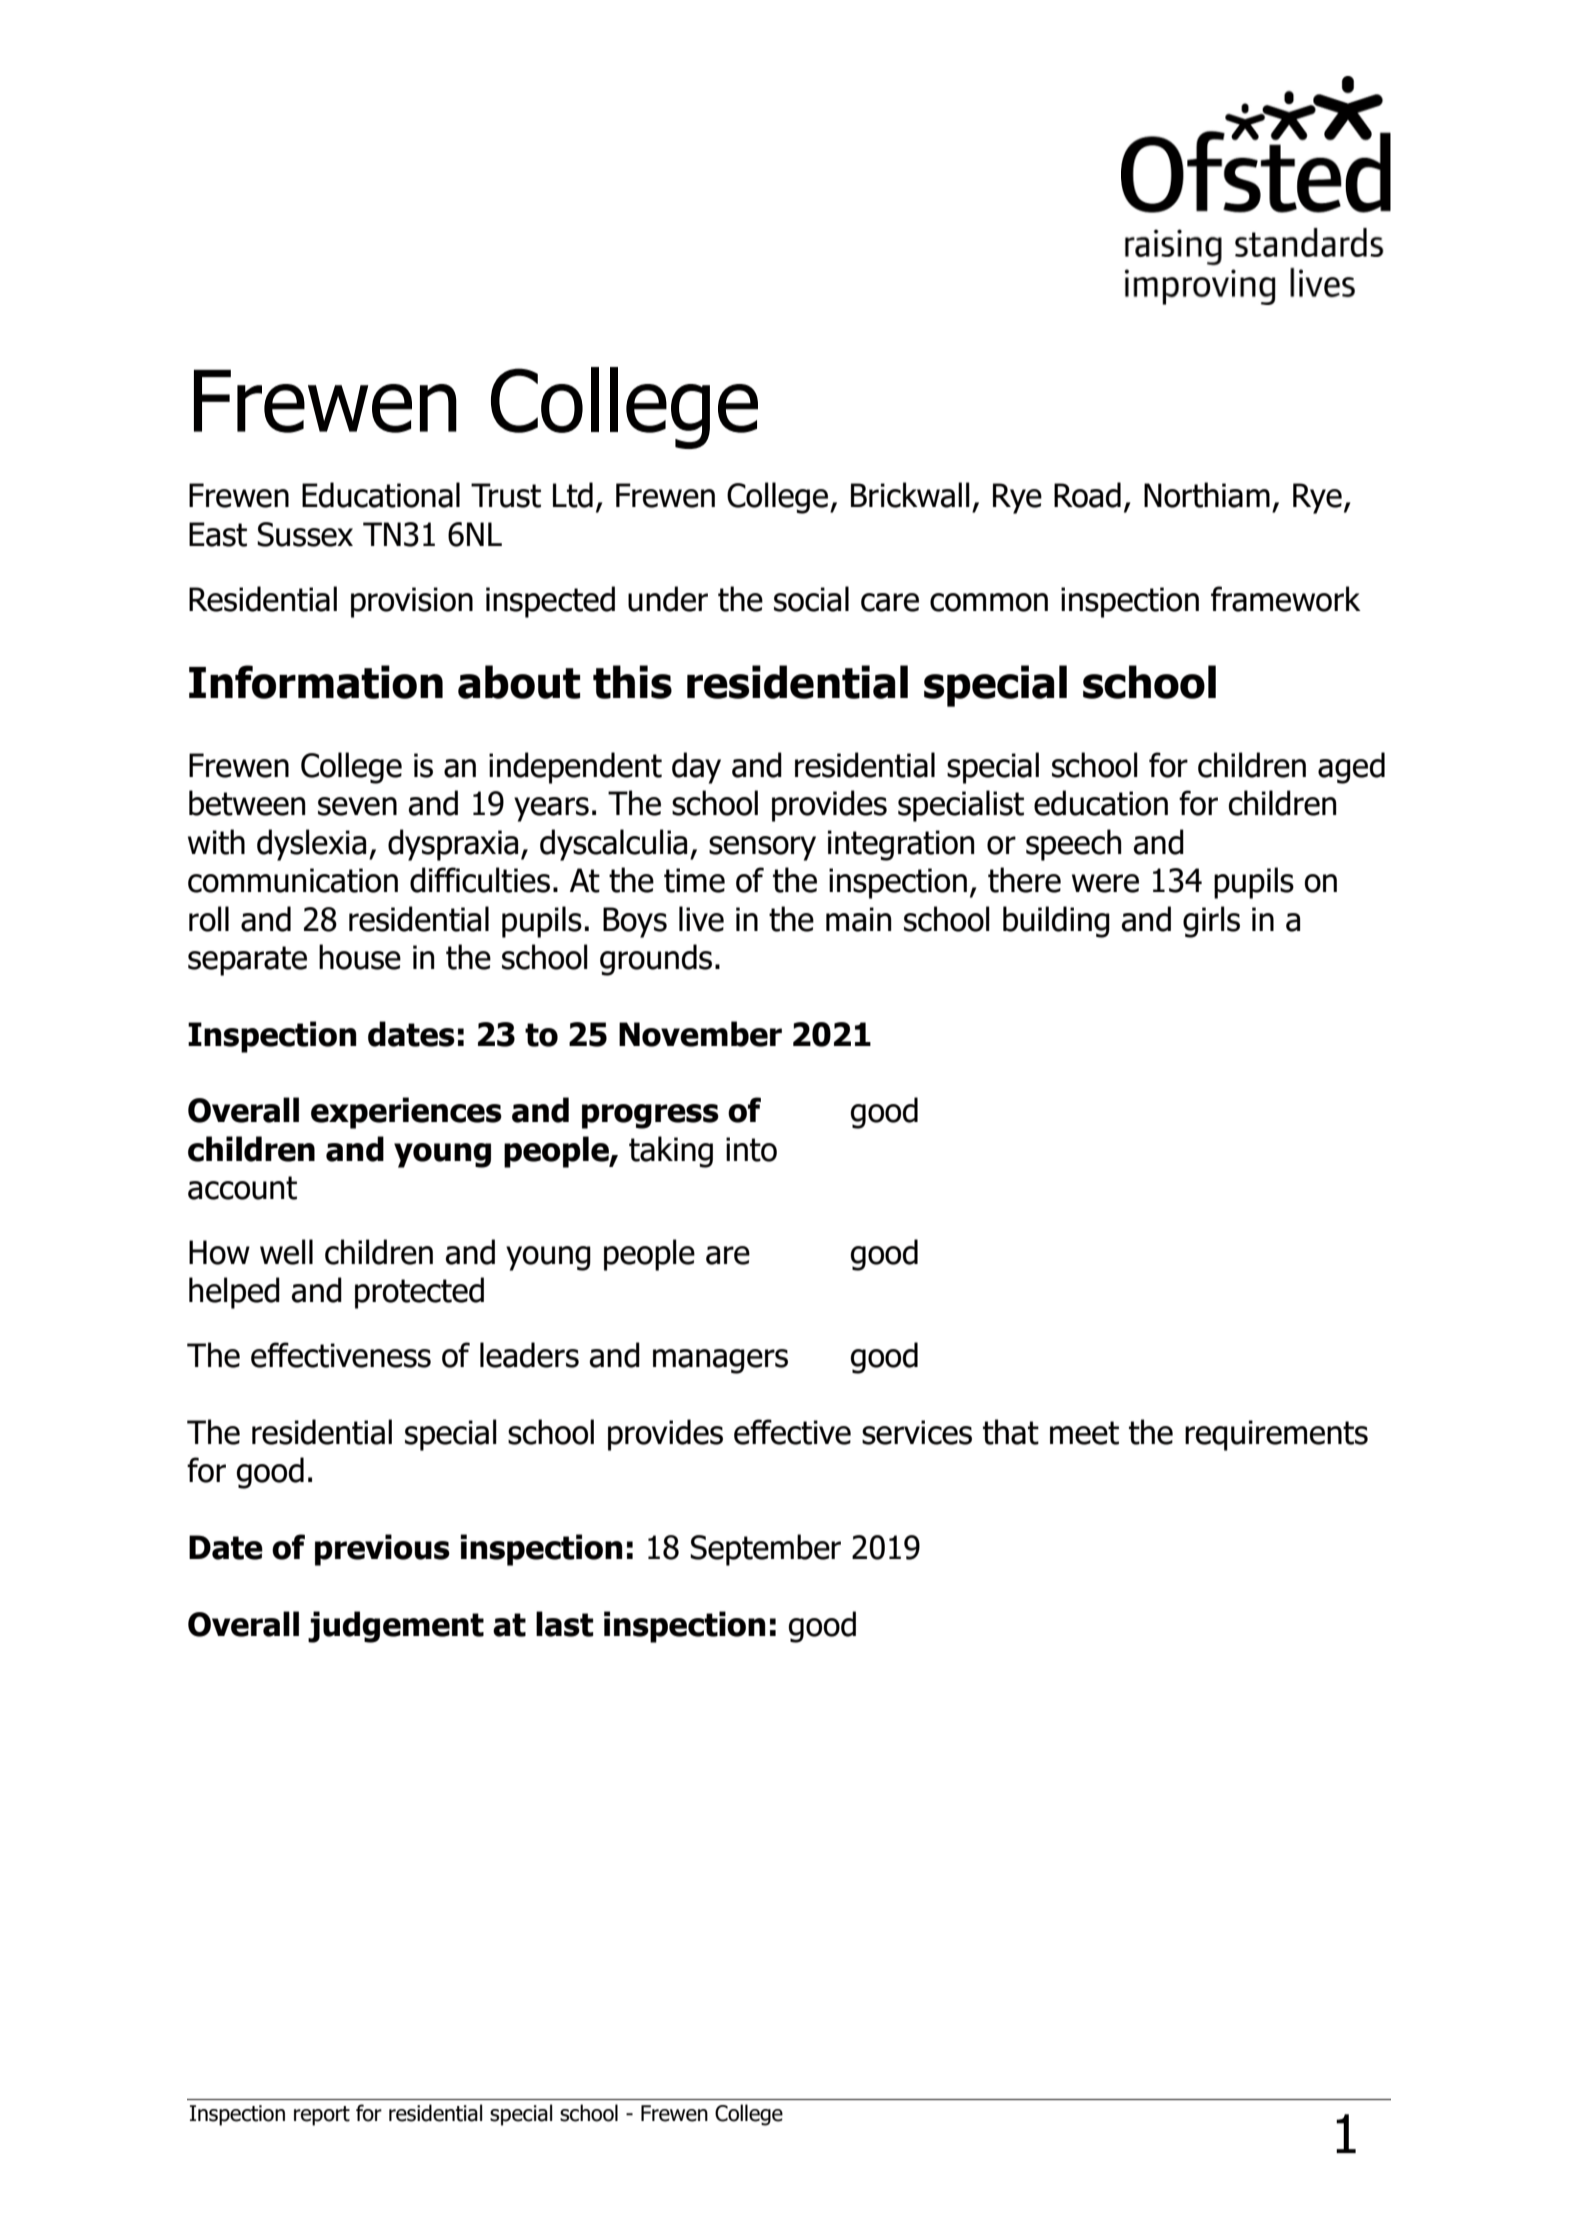 The height and width of the screenshot is (2231, 1577). What do you see at coordinates (720, 1361) in the screenshot?
I see `managers` at bounding box center [720, 1361].
